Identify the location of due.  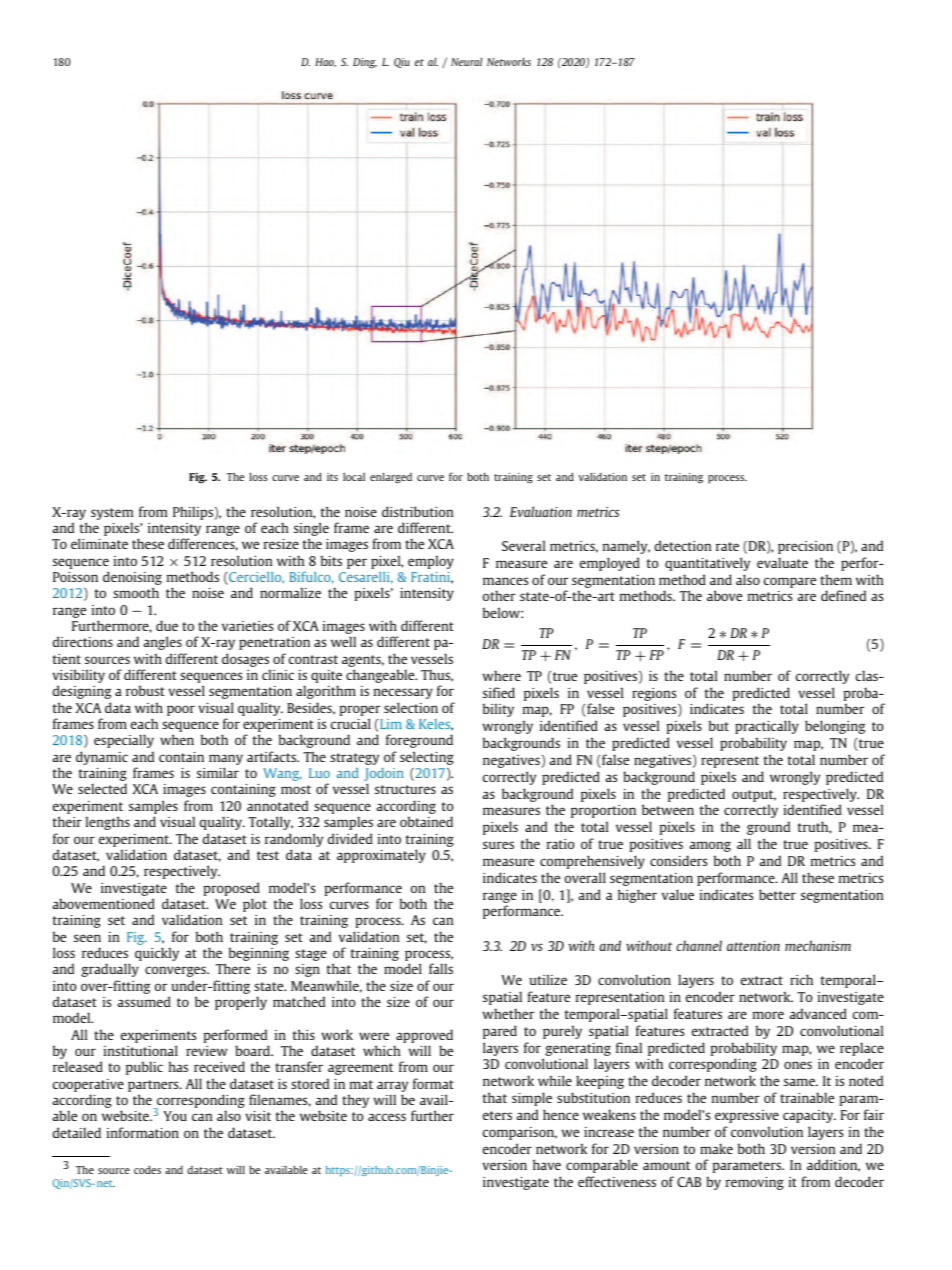
(167, 625).
